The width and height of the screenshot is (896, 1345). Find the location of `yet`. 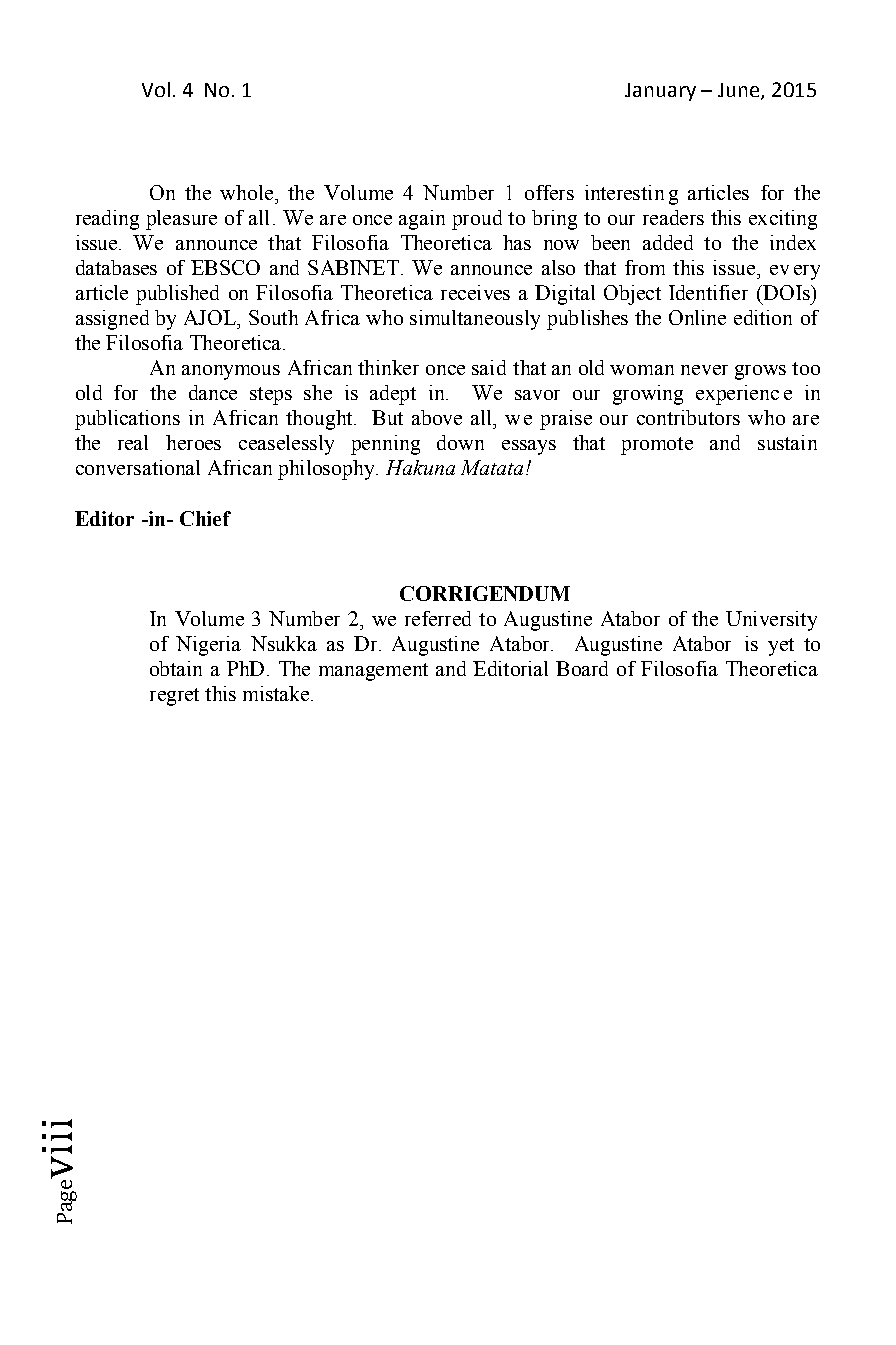

yet is located at coordinates (781, 647).
